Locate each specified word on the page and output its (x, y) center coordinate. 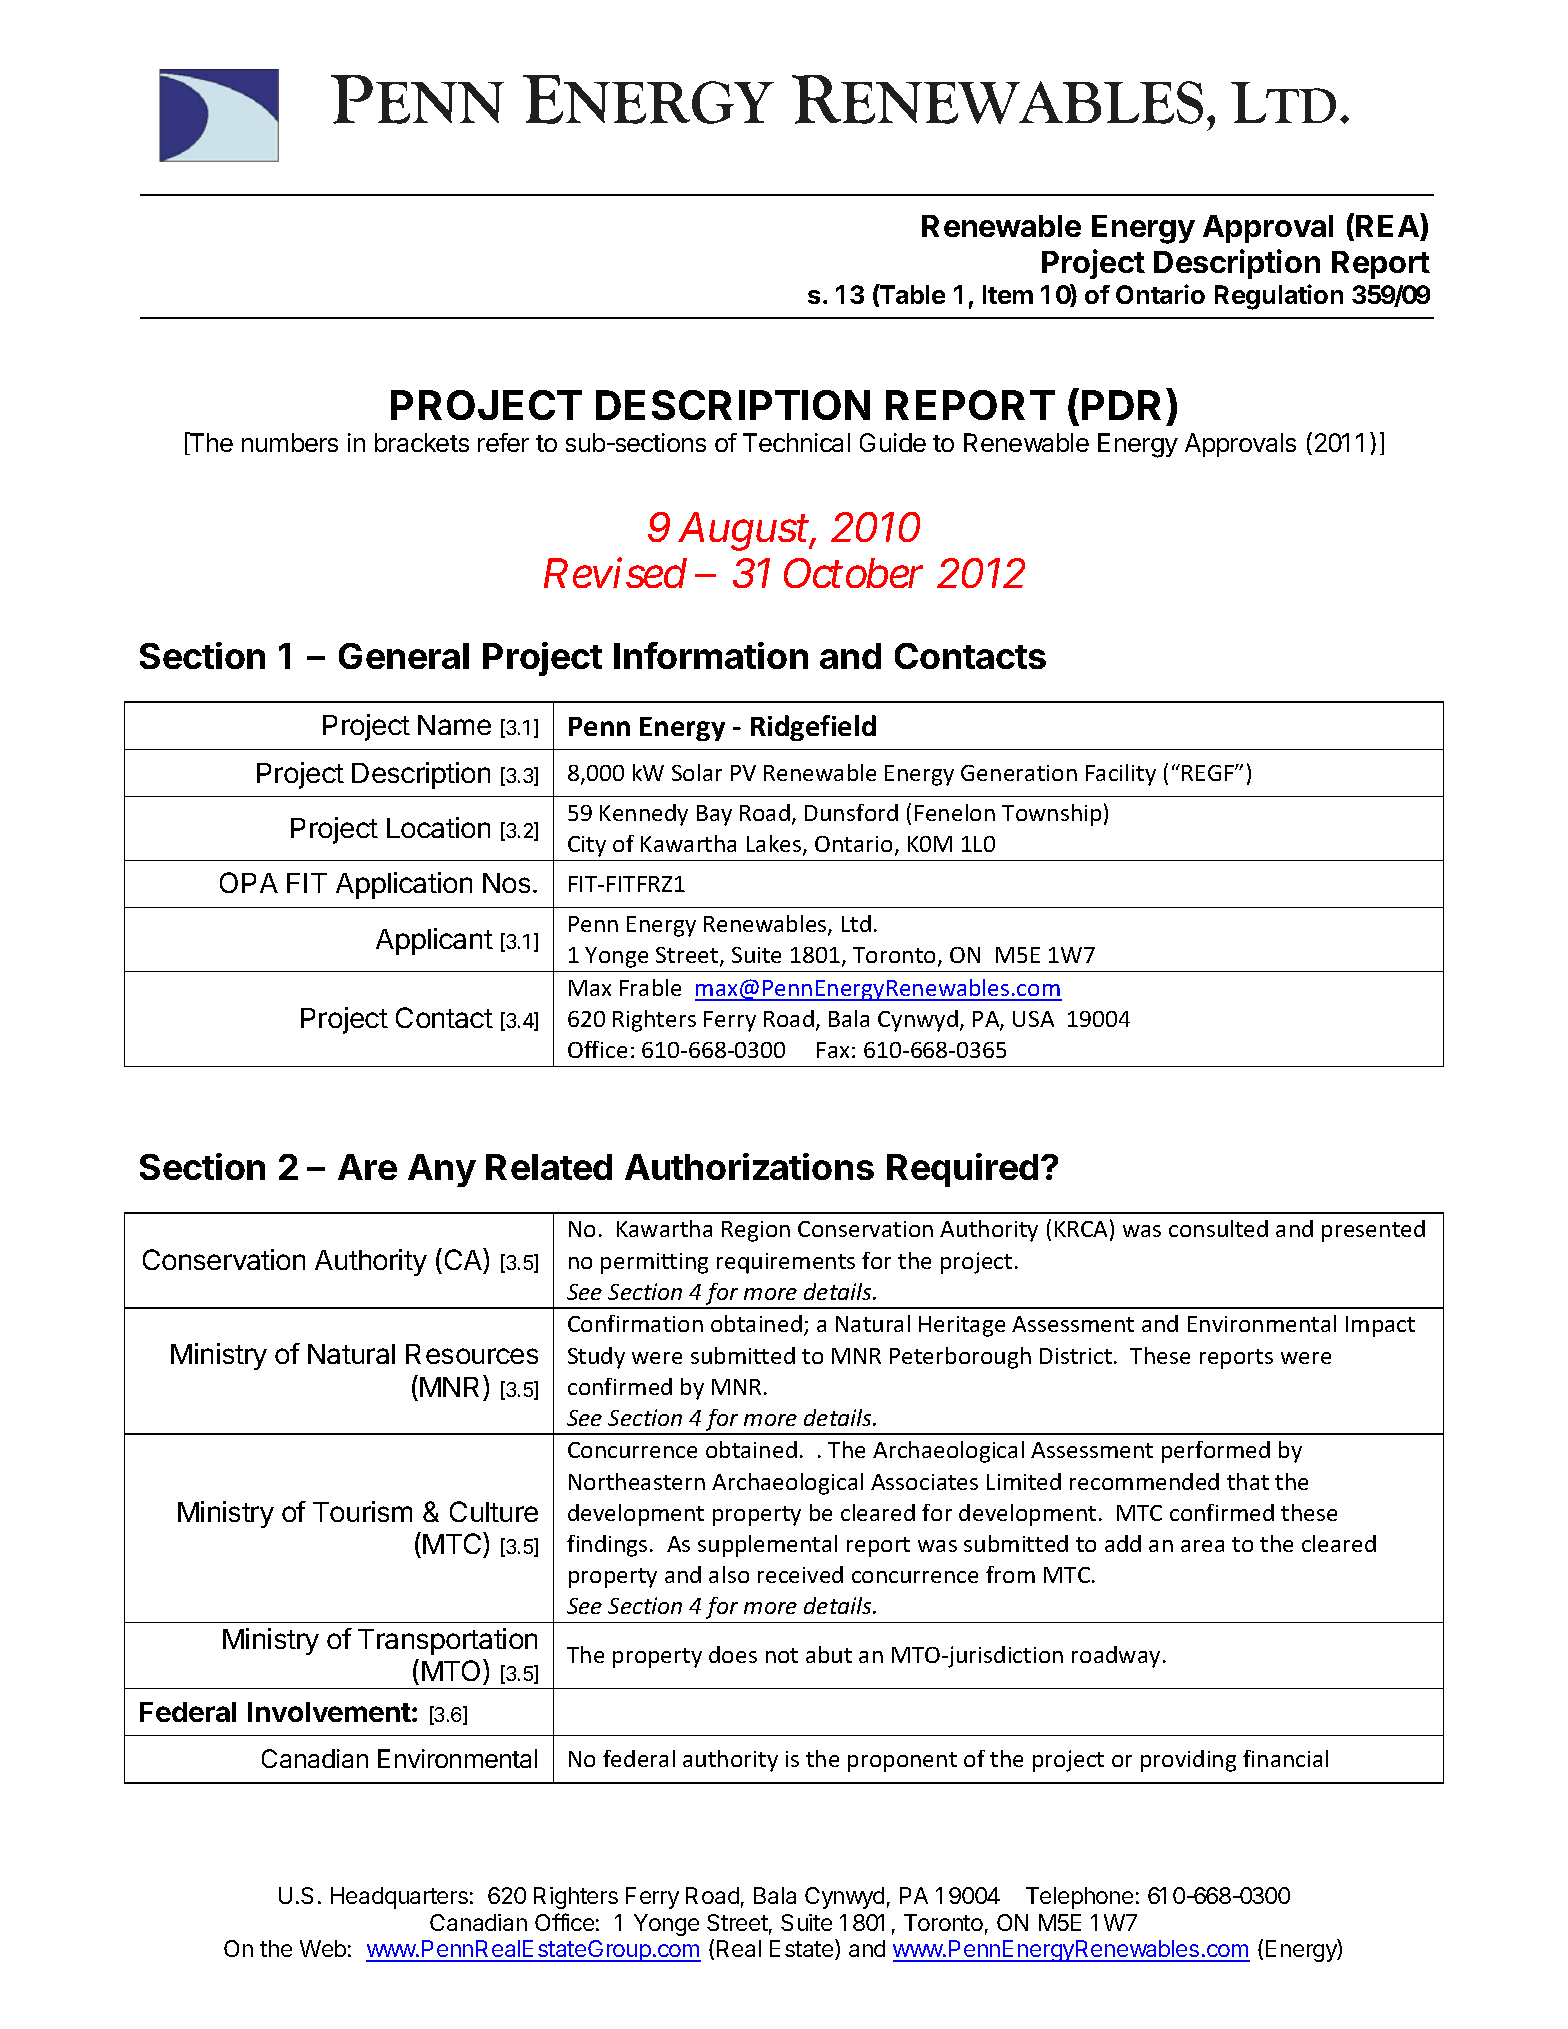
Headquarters (399, 1898)
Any (442, 1170)
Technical (796, 442)
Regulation (1279, 297)
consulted (1218, 1228)
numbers (290, 442)
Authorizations (749, 1166)
